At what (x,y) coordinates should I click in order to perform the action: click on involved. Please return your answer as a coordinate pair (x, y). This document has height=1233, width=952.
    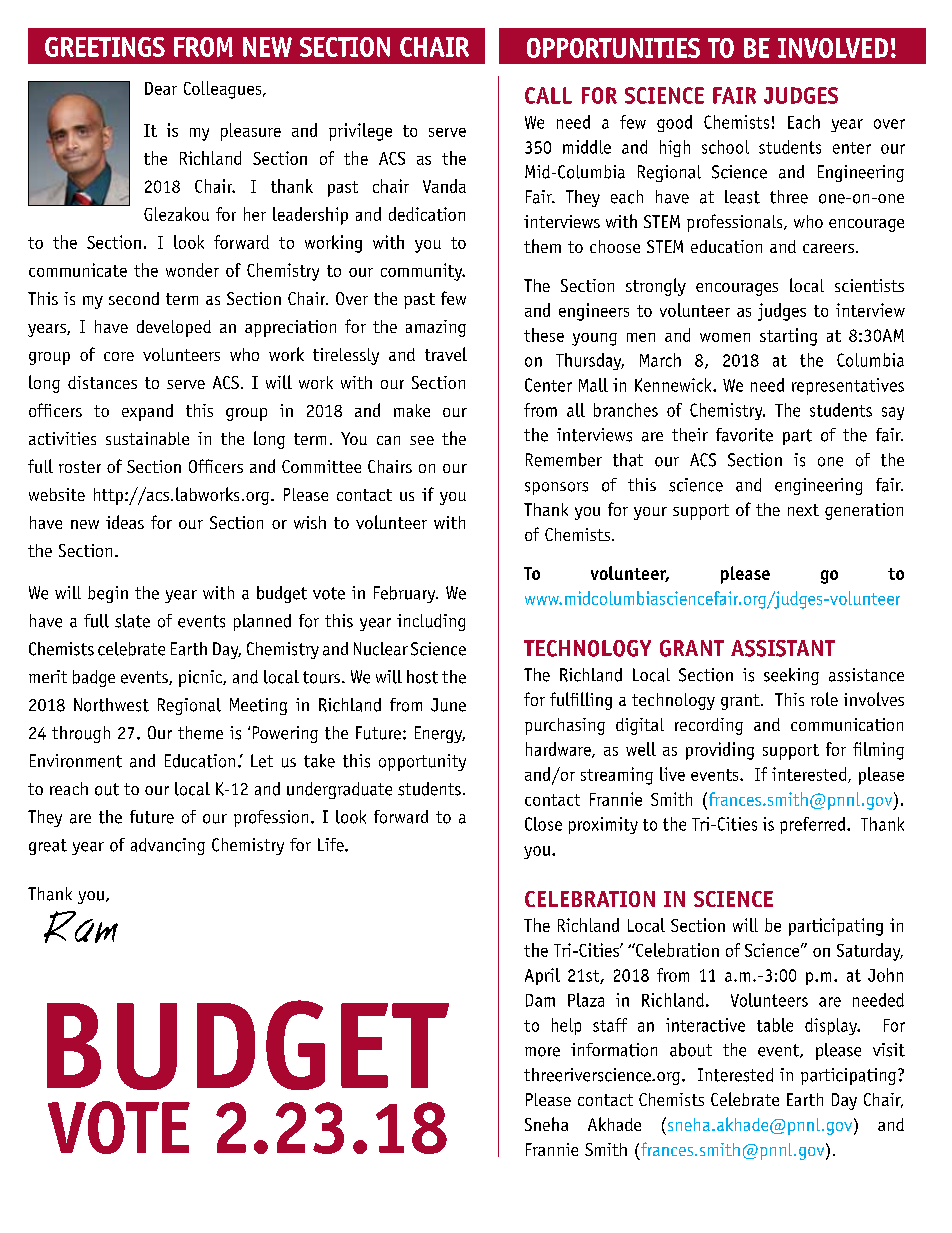
    Looking at the image, I should click on (833, 48).
